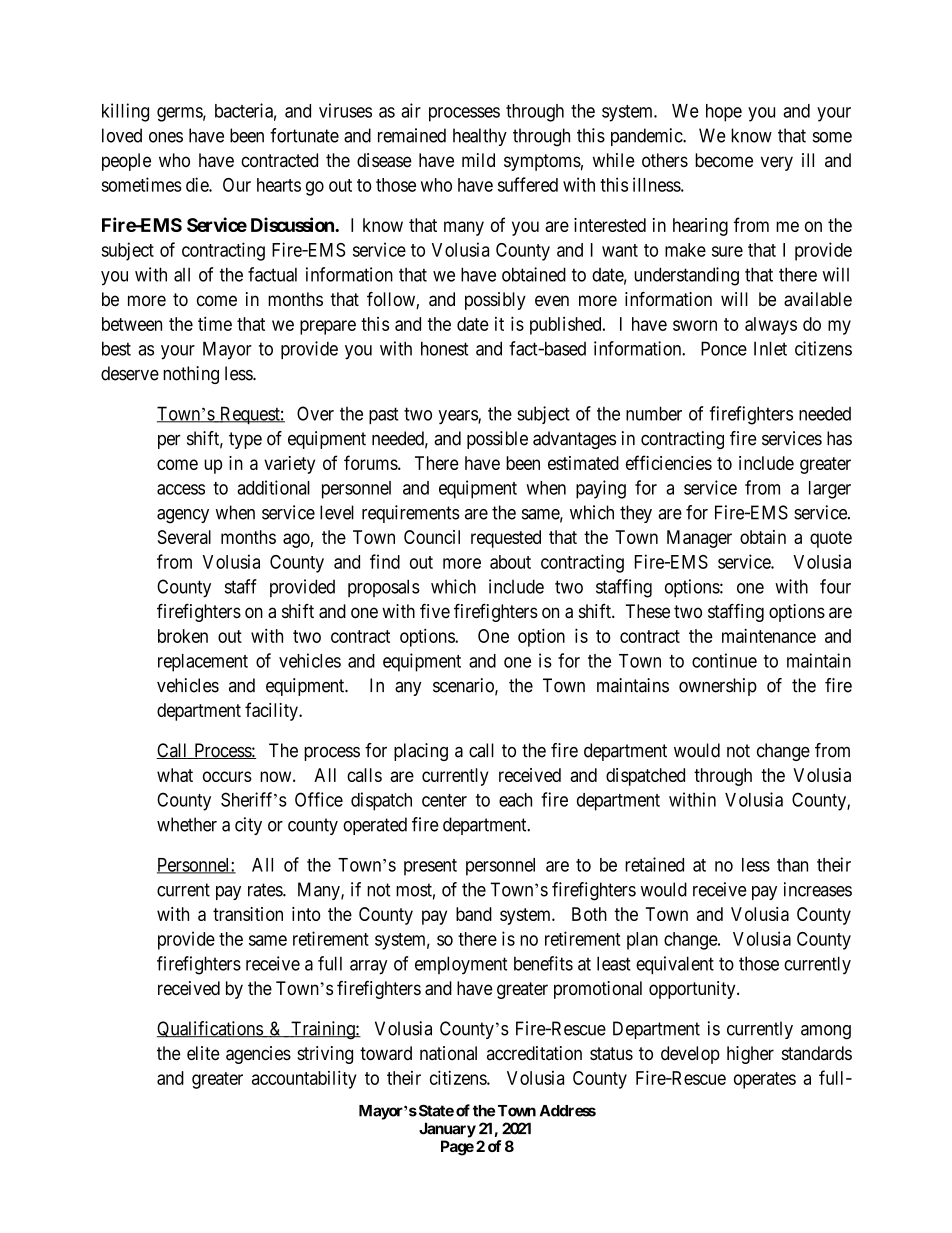 The width and height of the image is (952, 1233). Describe the element at coordinates (792, 865) in the image. I see `than` at that location.
